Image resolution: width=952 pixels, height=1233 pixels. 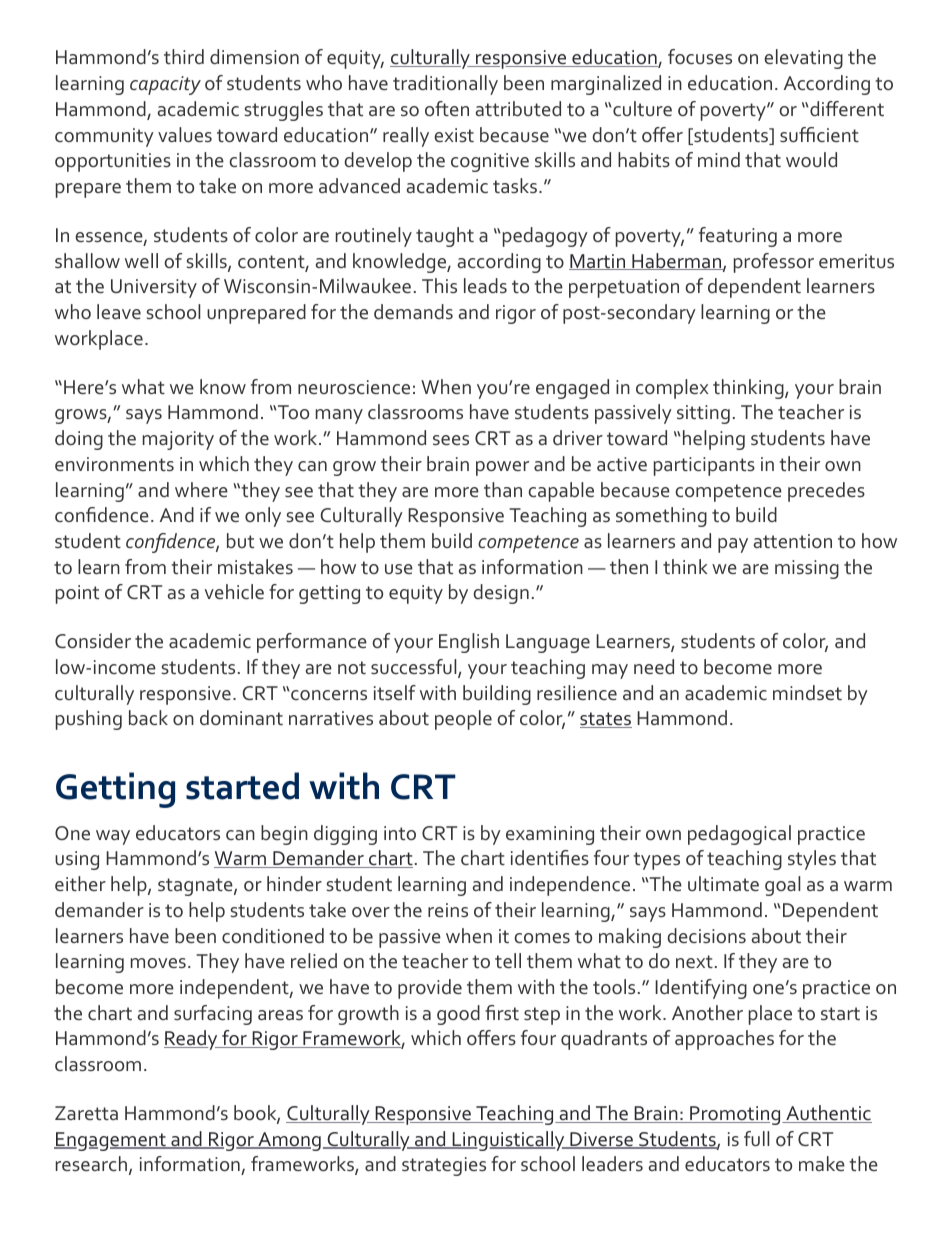 What do you see at coordinates (803, 59) in the image?
I see `elevating` at bounding box center [803, 59].
